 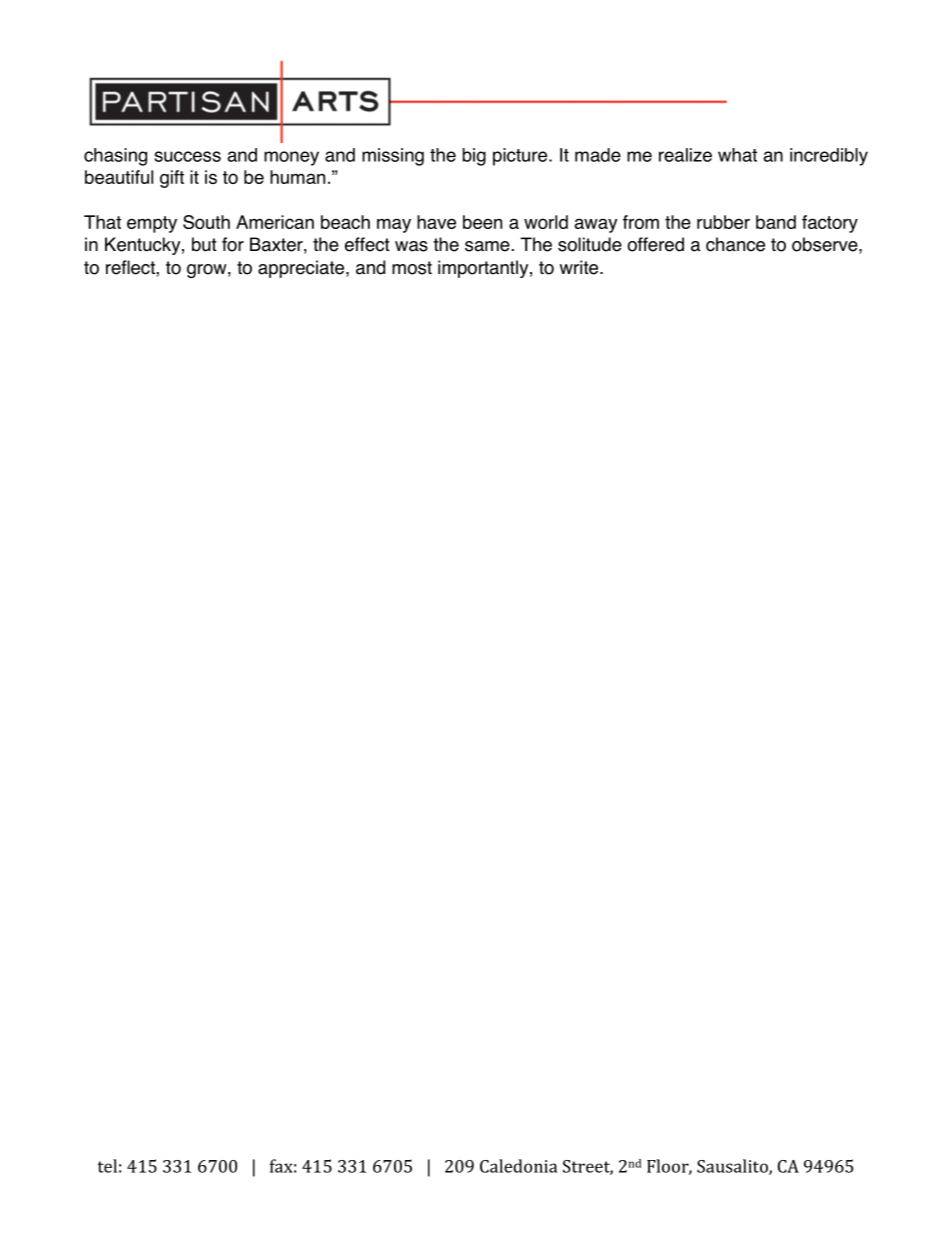 What do you see at coordinates (474, 157) in the screenshot?
I see `big` at bounding box center [474, 157].
